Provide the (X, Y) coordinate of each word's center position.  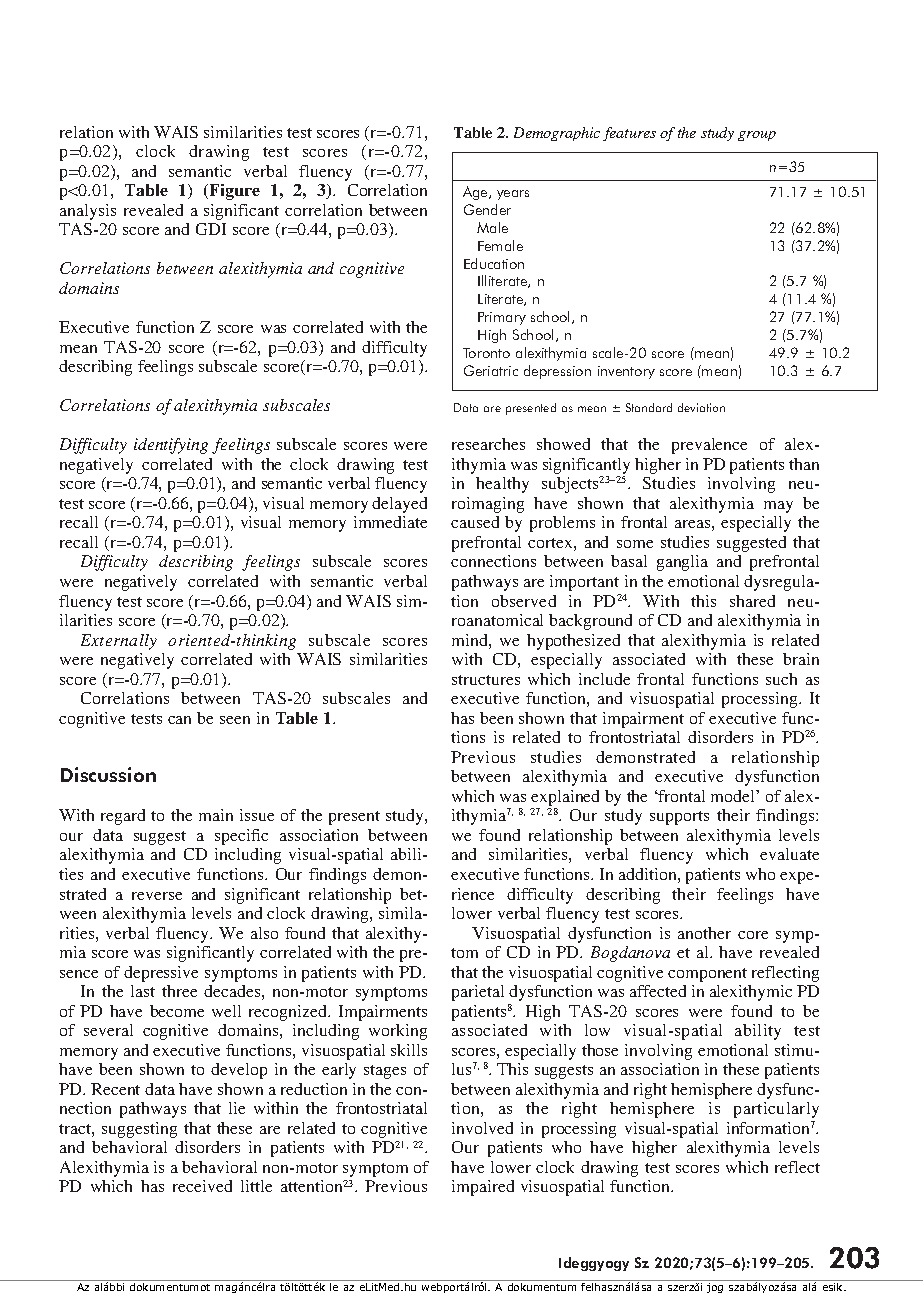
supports (679, 818)
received (202, 1186)
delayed (399, 505)
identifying (171, 446)
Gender (487, 209)
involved (482, 1128)
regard (123, 817)
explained (565, 799)
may (778, 507)
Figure (233, 192)
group (757, 136)
